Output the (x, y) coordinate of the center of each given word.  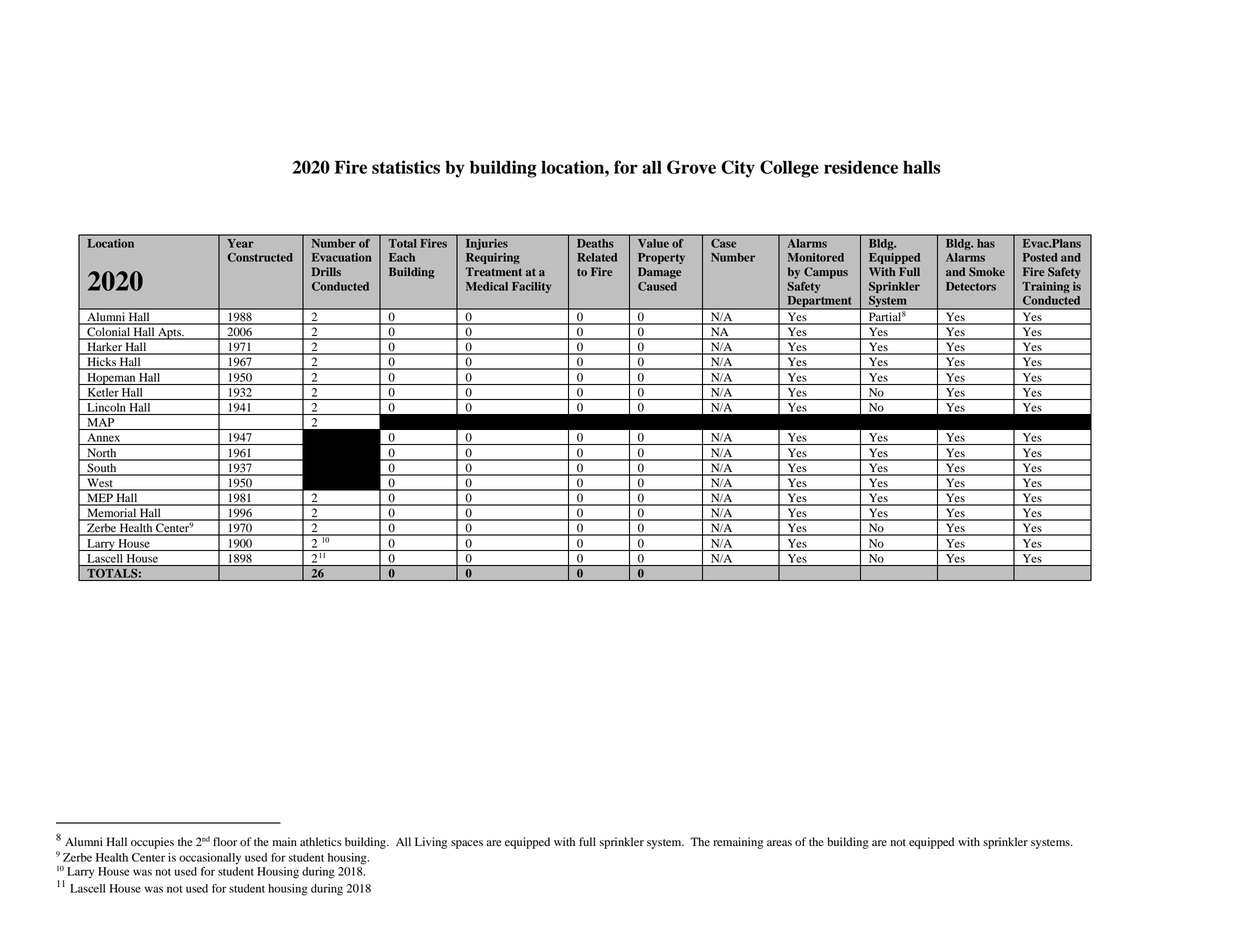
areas (779, 843)
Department (819, 302)
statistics (406, 167)
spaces (467, 844)
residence (861, 167)
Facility (531, 287)
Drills (326, 271)
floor (225, 841)
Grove (691, 167)
